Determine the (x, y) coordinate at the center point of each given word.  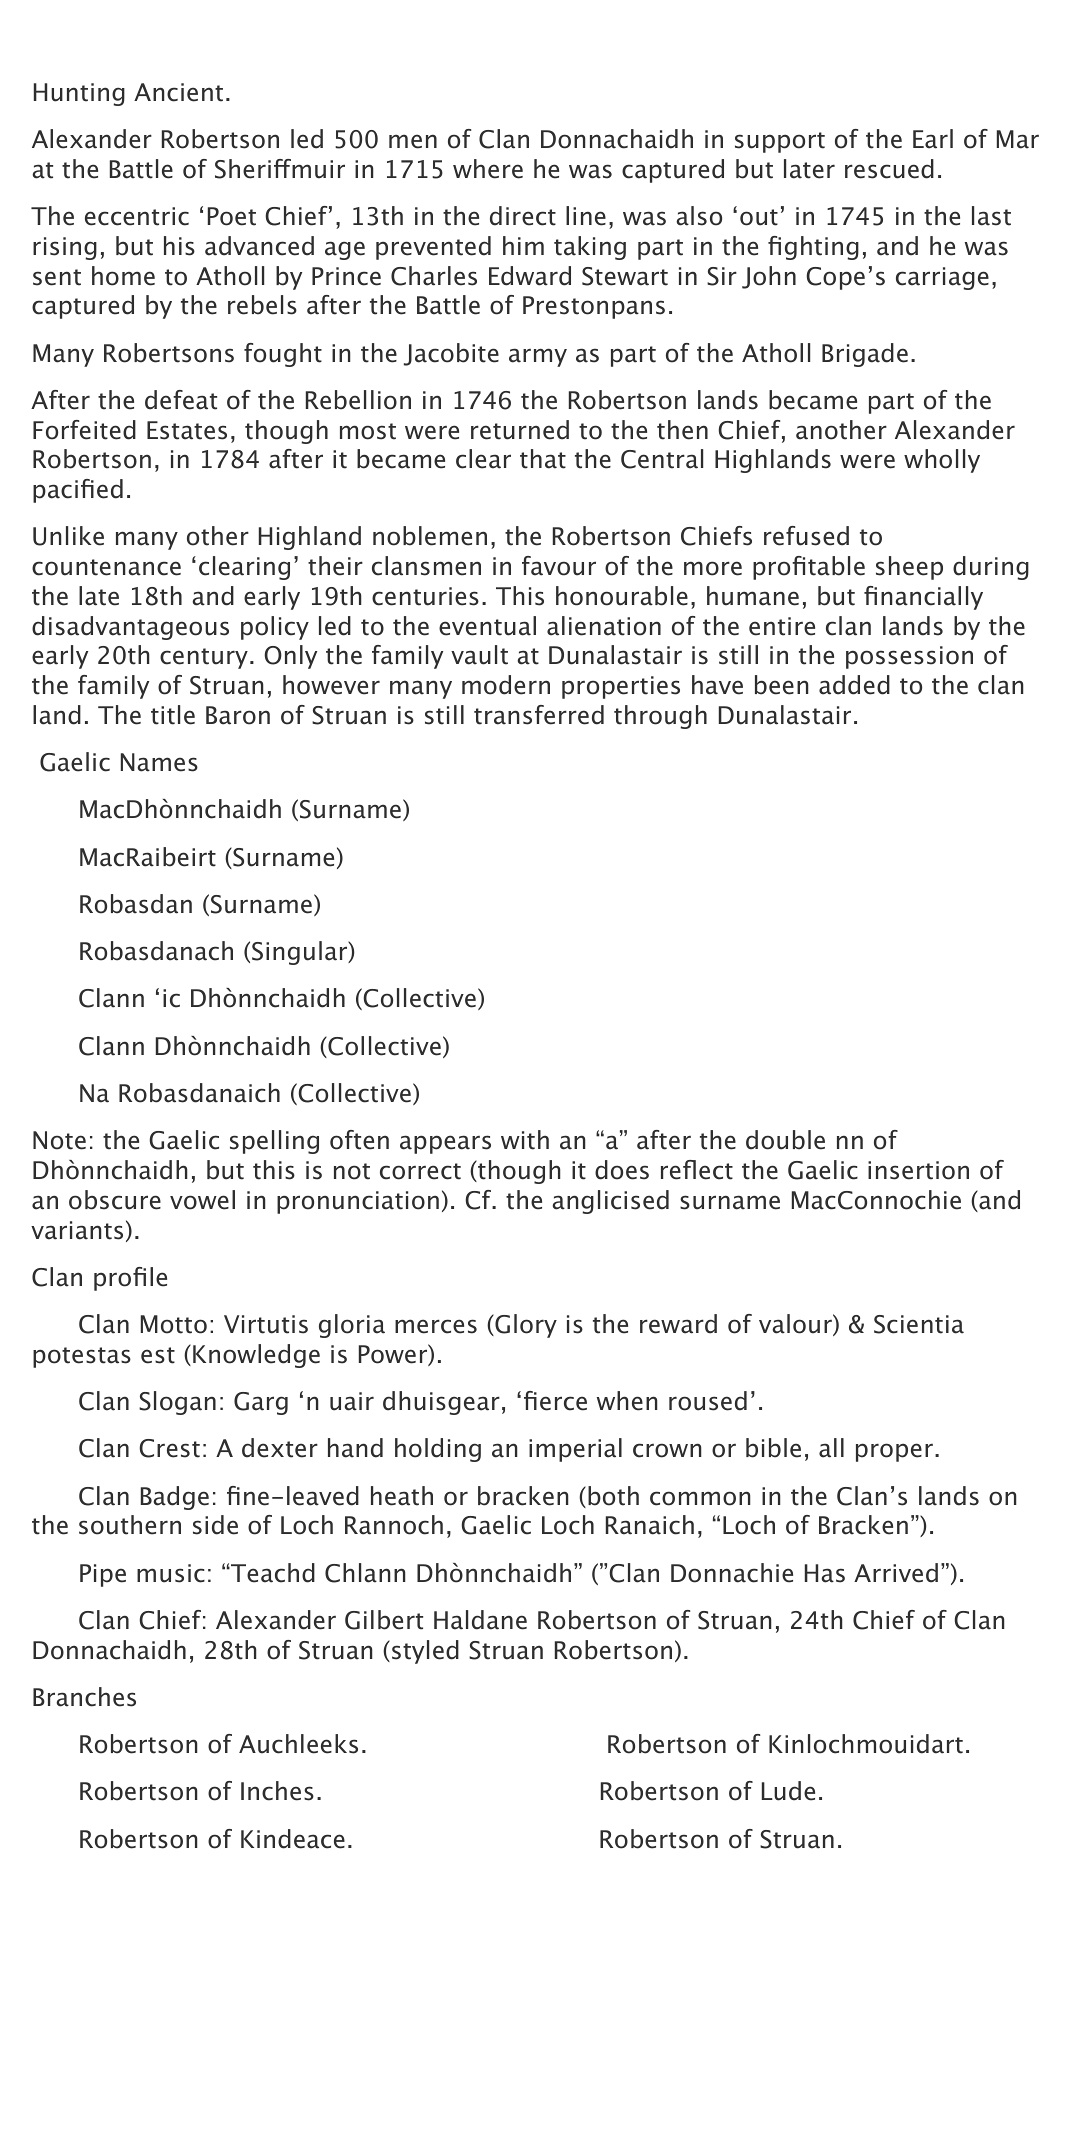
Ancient (178, 92)
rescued (889, 169)
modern (506, 685)
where (488, 169)
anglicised (610, 1202)
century (204, 658)
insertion (918, 1170)
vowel (202, 1200)
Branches (84, 1697)
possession (909, 657)
